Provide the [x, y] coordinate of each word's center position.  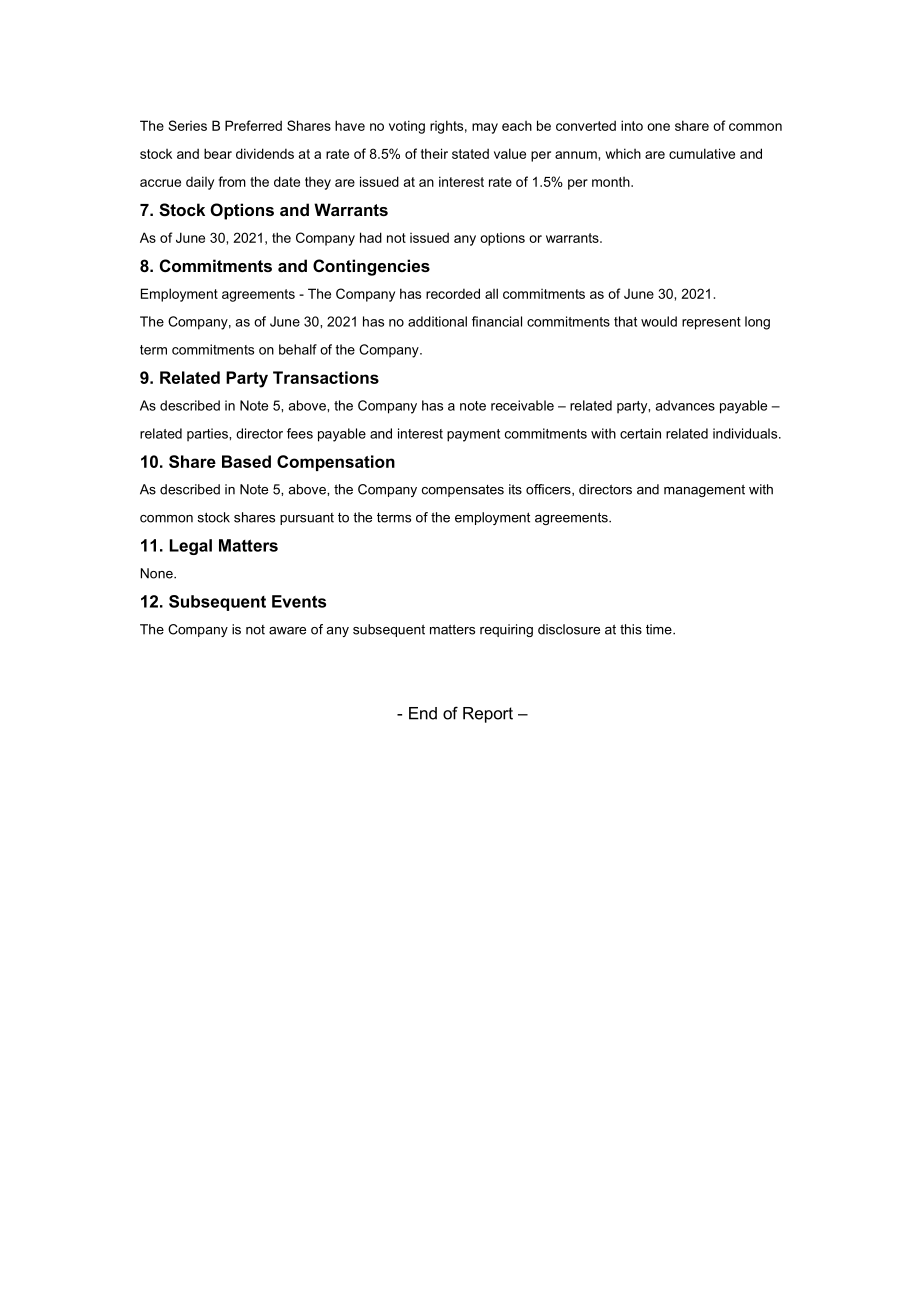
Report [488, 715]
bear [218, 153]
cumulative [702, 153]
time [660, 629]
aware [287, 631]
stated [470, 153]
